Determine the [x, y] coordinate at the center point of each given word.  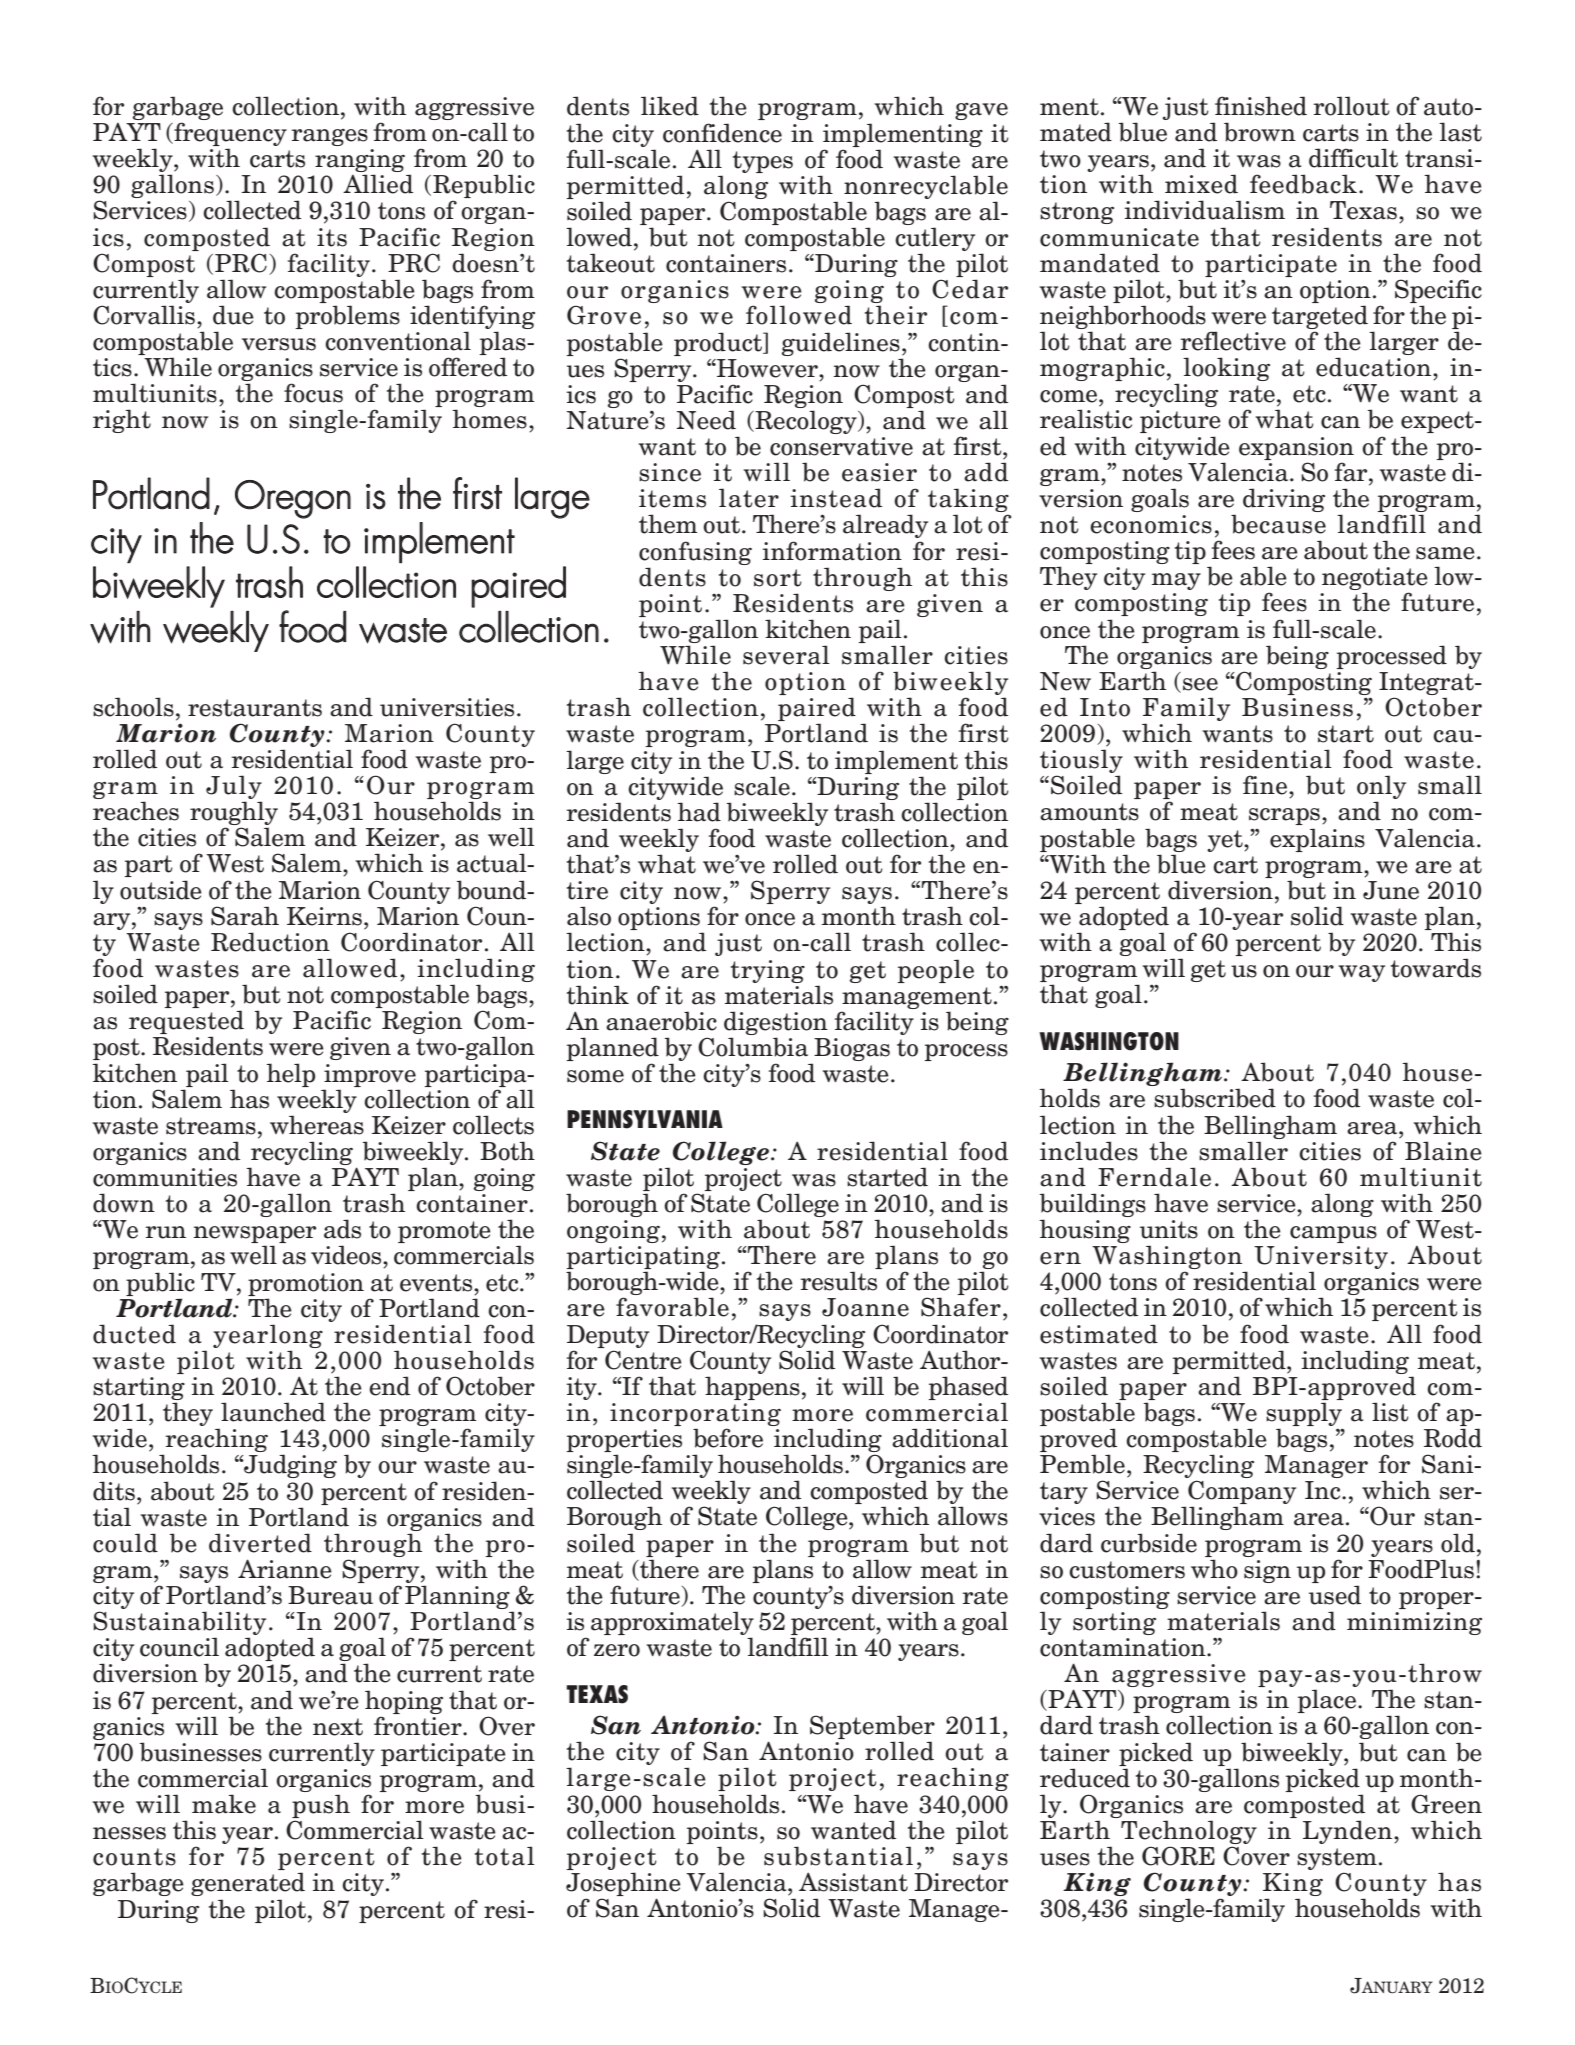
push [321, 1807]
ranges [329, 137]
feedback [1303, 184]
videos [347, 1255]
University [1321, 1259]
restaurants [255, 708]
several [786, 655]
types [763, 162]
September [872, 1728]
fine [1265, 785]
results [838, 1281]
